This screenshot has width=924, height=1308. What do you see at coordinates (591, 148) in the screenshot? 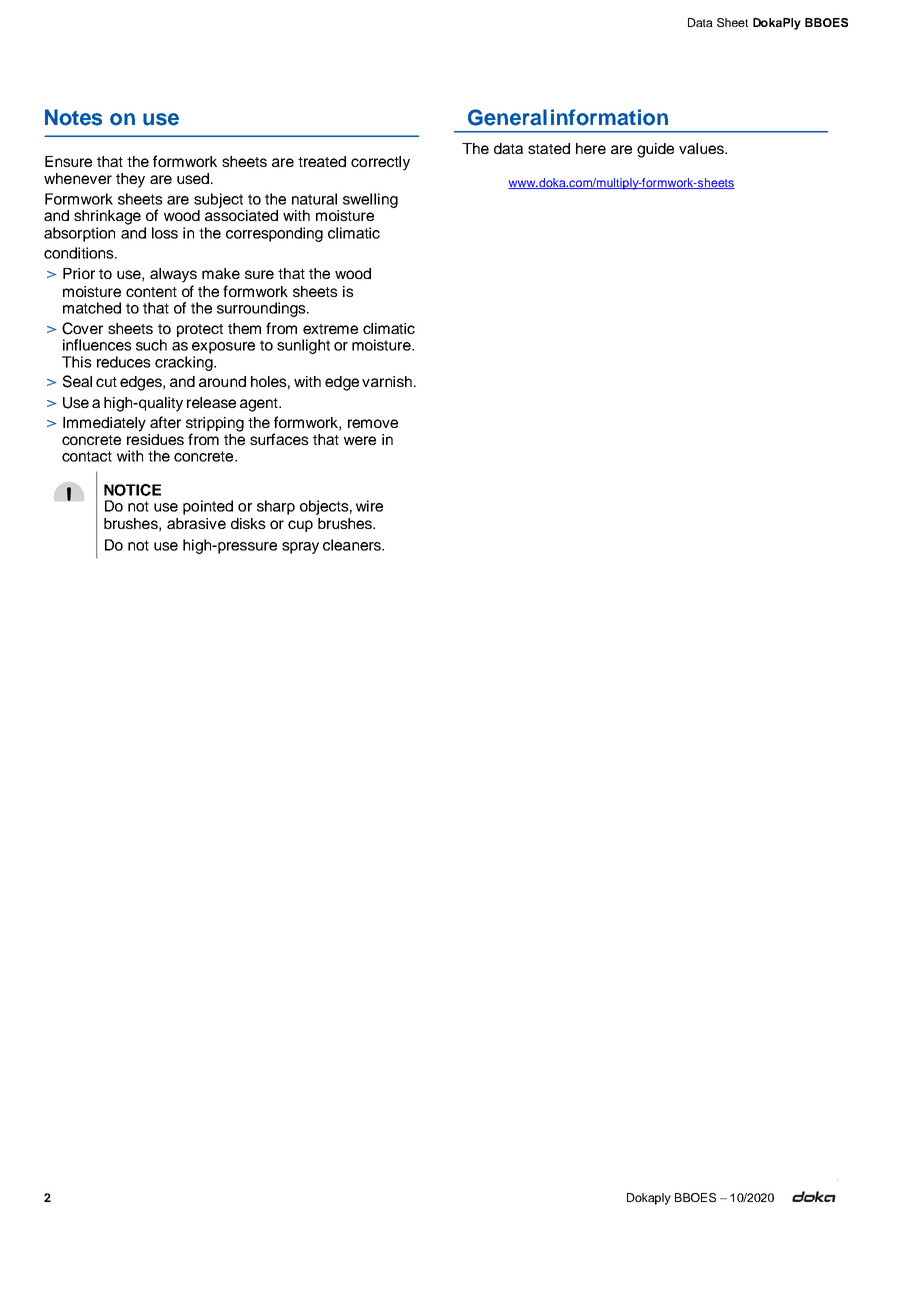
I see `here` at bounding box center [591, 148].
